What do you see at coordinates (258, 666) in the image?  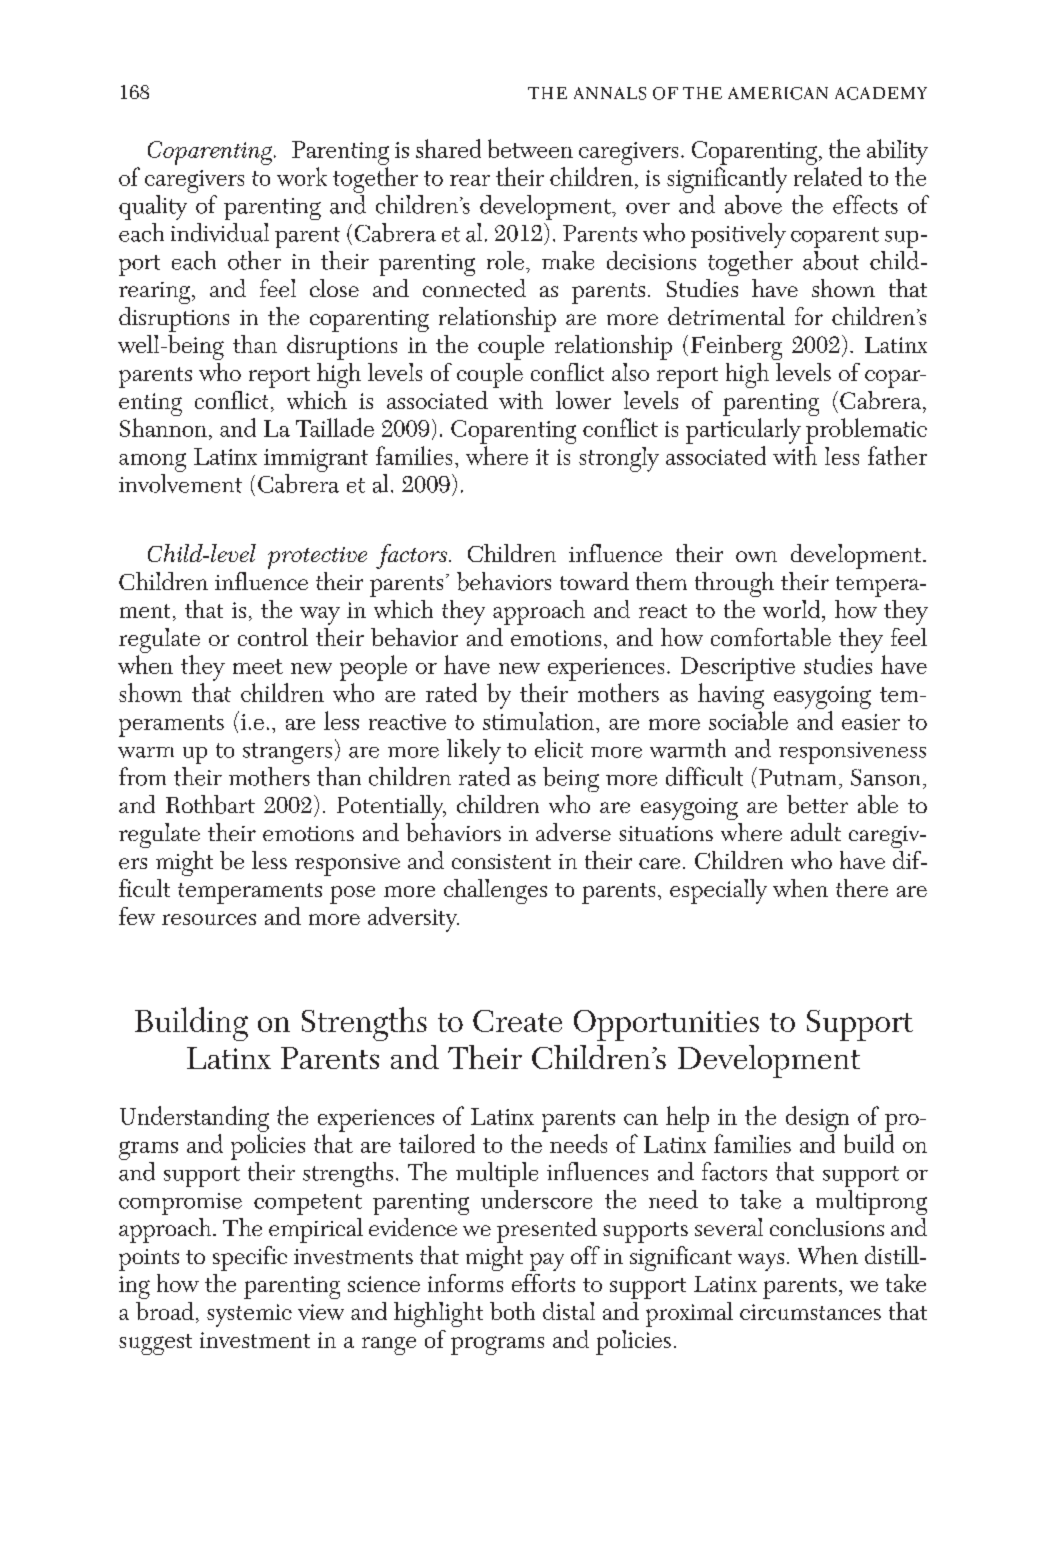 I see `meet` at bounding box center [258, 666].
